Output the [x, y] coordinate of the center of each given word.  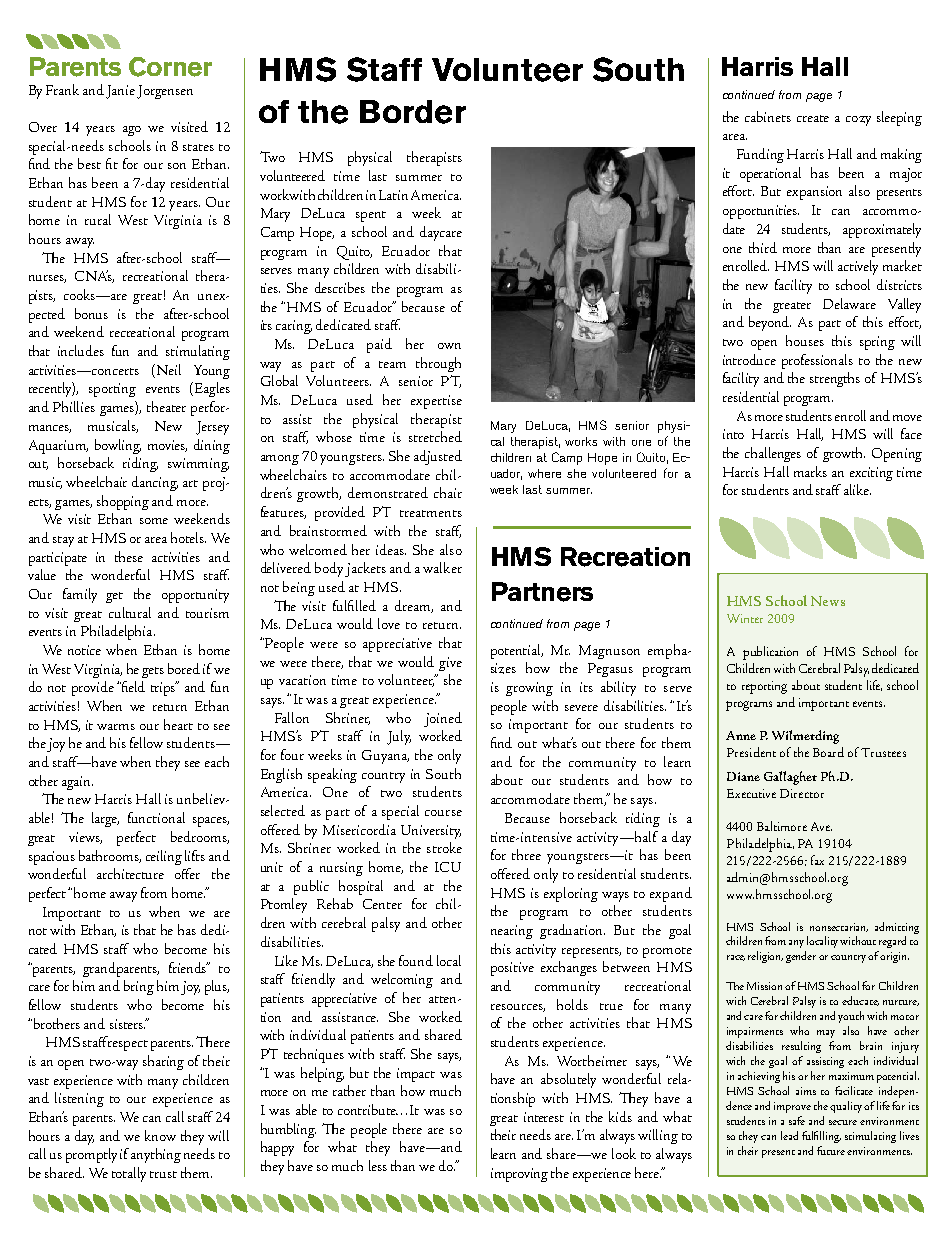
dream [414, 606]
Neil [167, 371]
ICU [448, 867]
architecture [130, 873]
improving [519, 1175]
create [813, 118]
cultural [130, 612]
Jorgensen [165, 92]
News [828, 601]
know [160, 1135]
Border [413, 112]
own [449, 346]
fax [817, 860]
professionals [817, 361]
